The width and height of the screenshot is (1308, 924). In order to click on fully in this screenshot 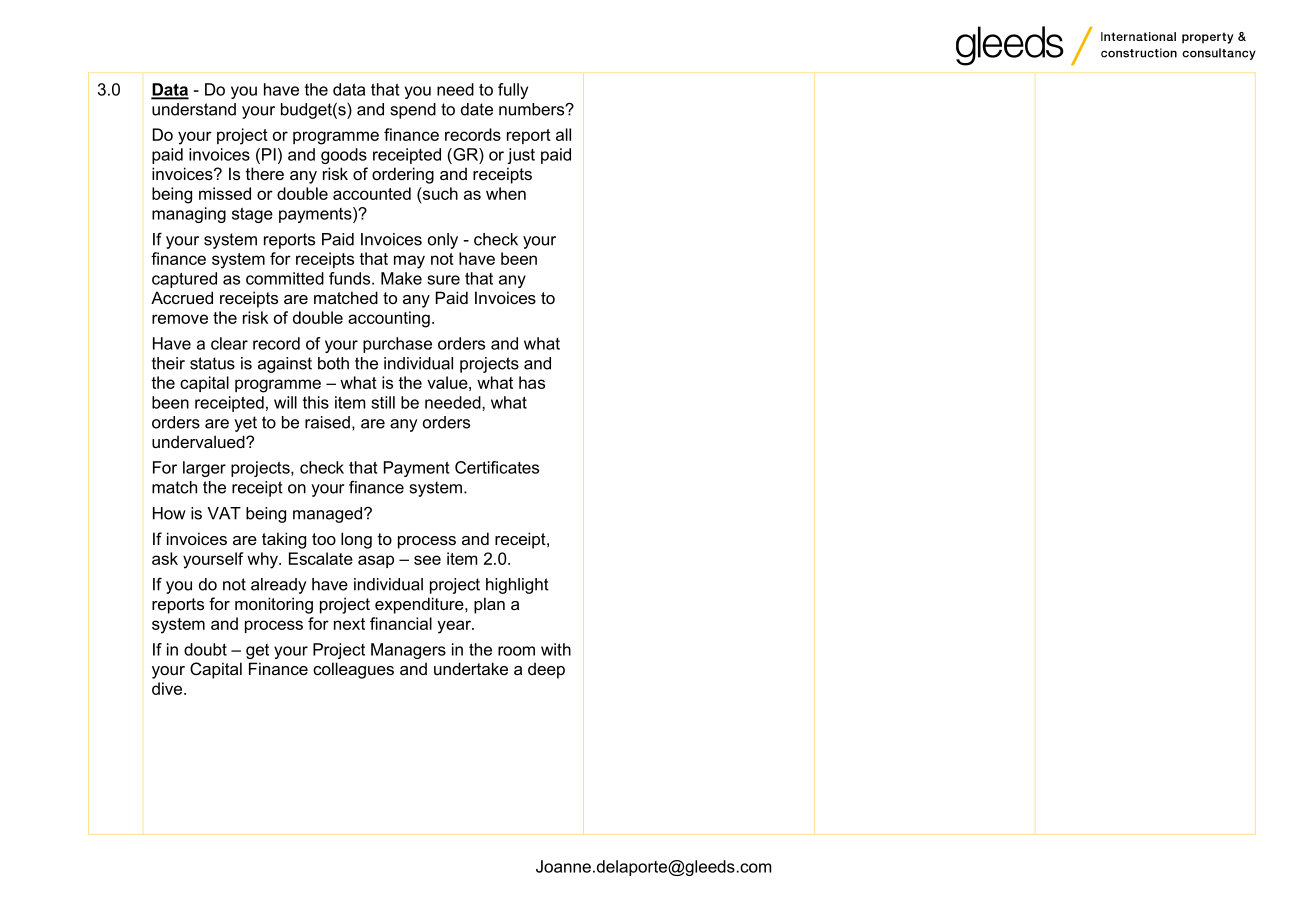, I will do `click(513, 91)`.
